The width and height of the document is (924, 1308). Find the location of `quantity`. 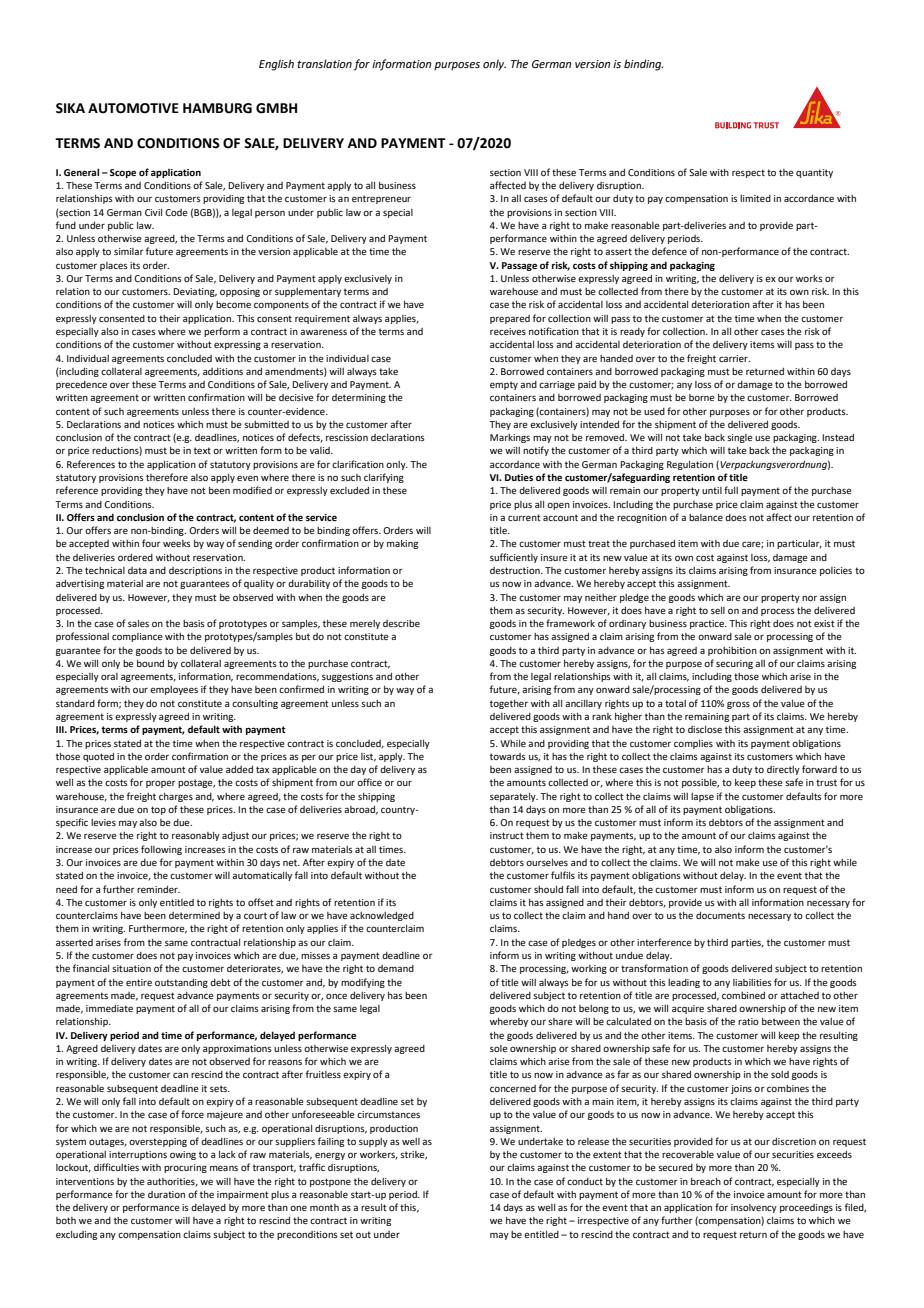

quantity is located at coordinates (814, 173).
